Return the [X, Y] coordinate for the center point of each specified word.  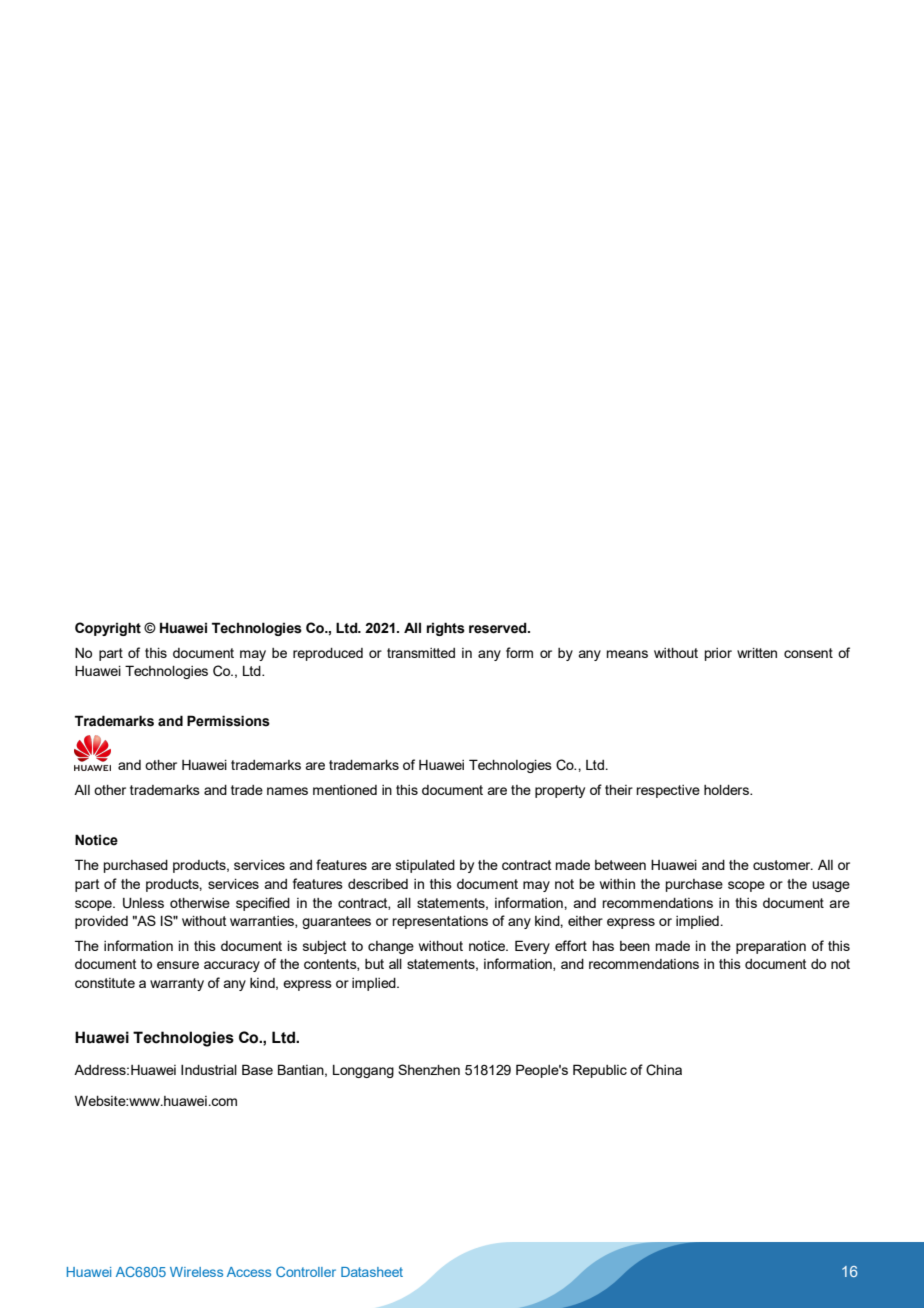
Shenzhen [429, 1069]
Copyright [108, 629]
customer [783, 865]
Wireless [196, 1272]
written [757, 653]
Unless [143, 903]
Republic [600, 1071]
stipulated [425, 866]
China [664, 1070]
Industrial [209, 1070]
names [287, 791]
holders [727, 790]
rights [446, 629]
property [560, 791]
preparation [771, 947]
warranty [177, 984]
